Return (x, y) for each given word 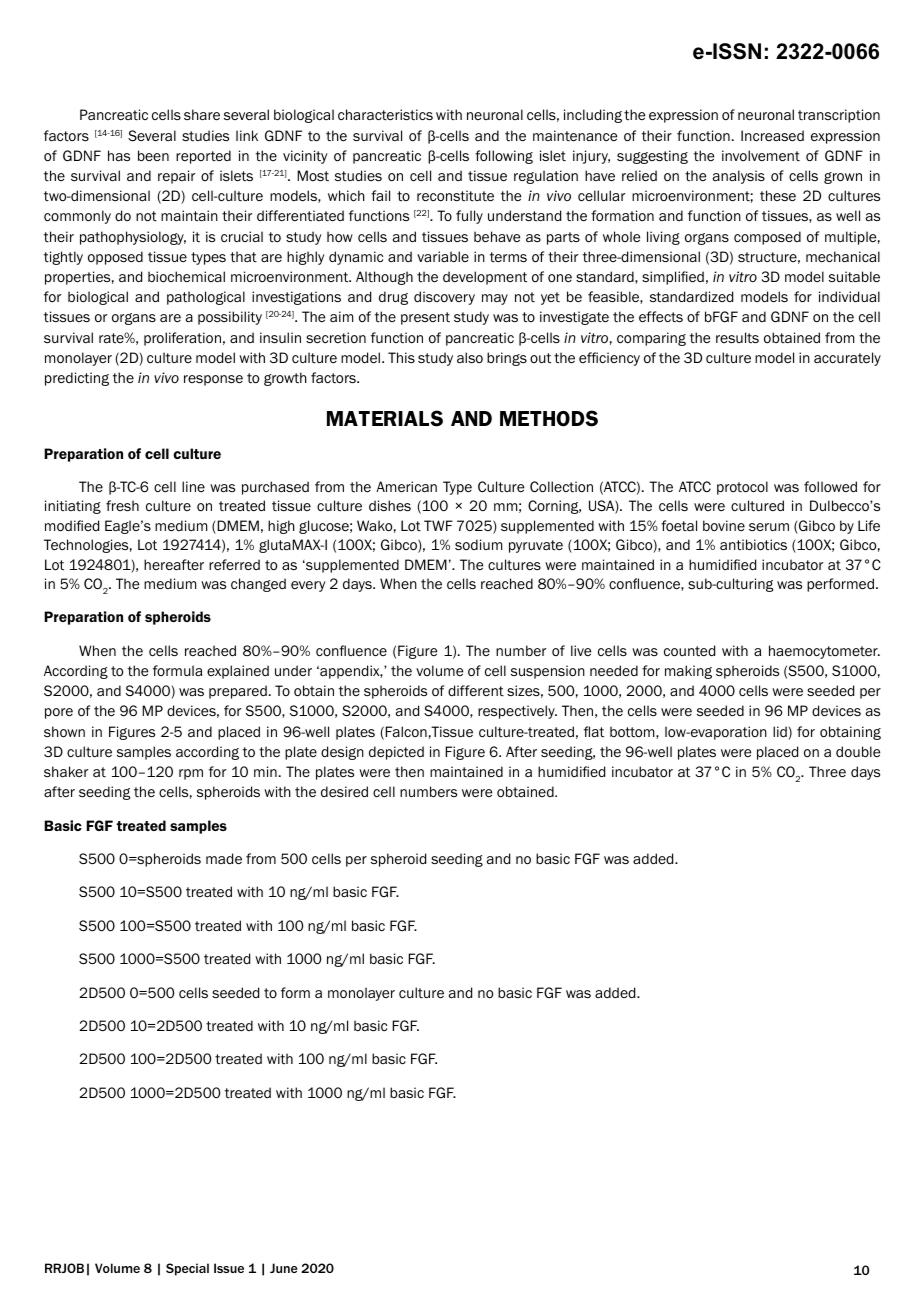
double (858, 751)
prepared (238, 692)
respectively (517, 712)
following (504, 157)
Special (187, 1269)
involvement (761, 156)
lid (781, 733)
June (284, 1268)
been (153, 155)
